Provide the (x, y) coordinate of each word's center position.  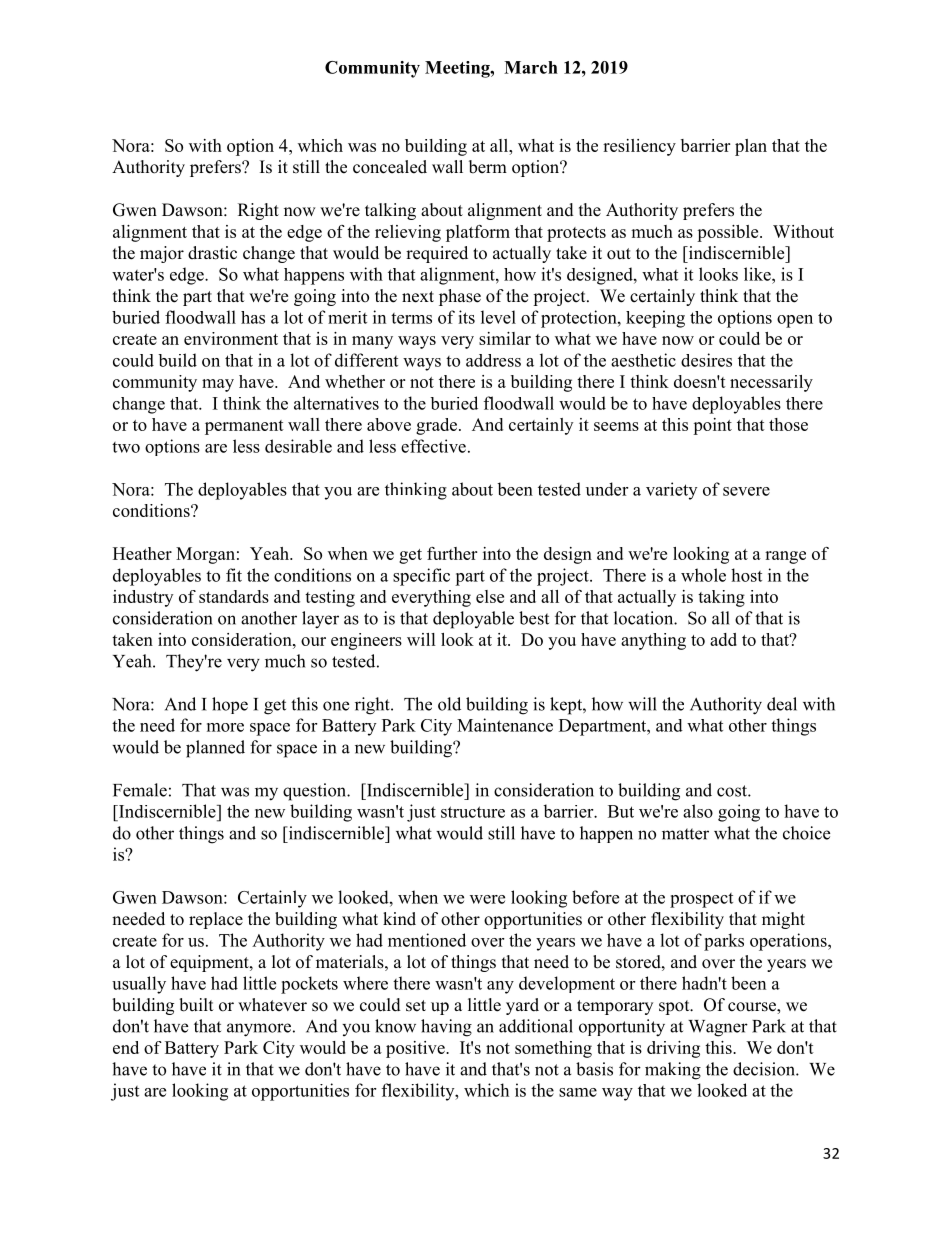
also (698, 811)
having (446, 1028)
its (466, 317)
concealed (390, 167)
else (490, 596)
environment (231, 338)
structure (473, 812)
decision (765, 1069)
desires (706, 360)
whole (703, 575)
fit (234, 575)
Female (140, 790)
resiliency (639, 147)
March (531, 67)
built (196, 1005)
